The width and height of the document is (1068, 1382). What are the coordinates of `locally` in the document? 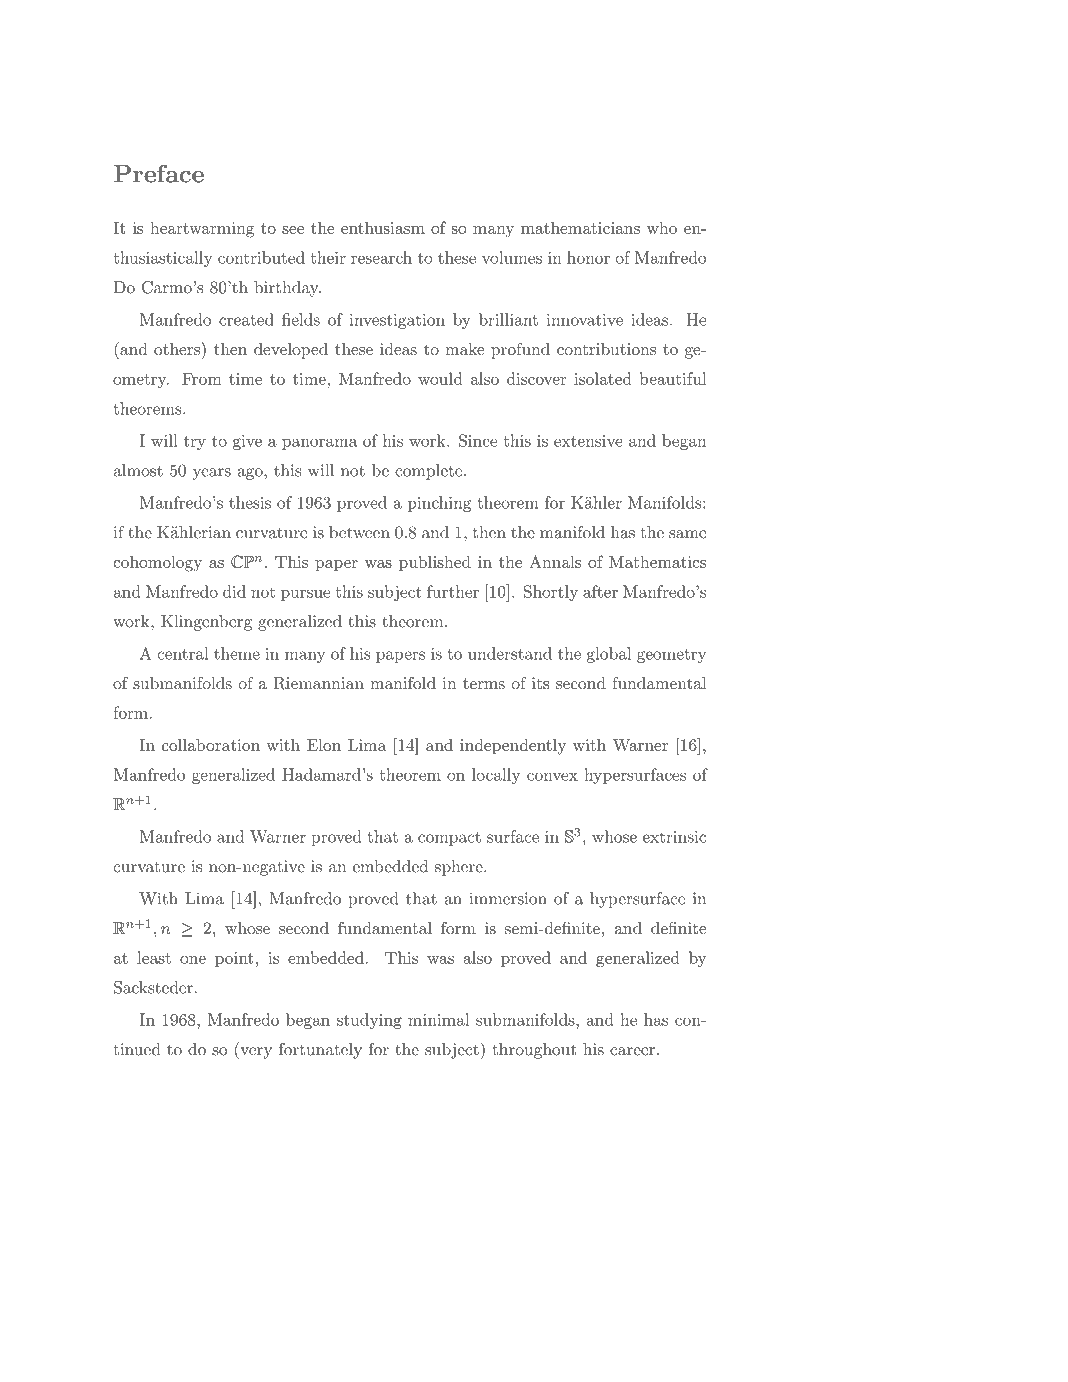 It's located at (496, 776).
